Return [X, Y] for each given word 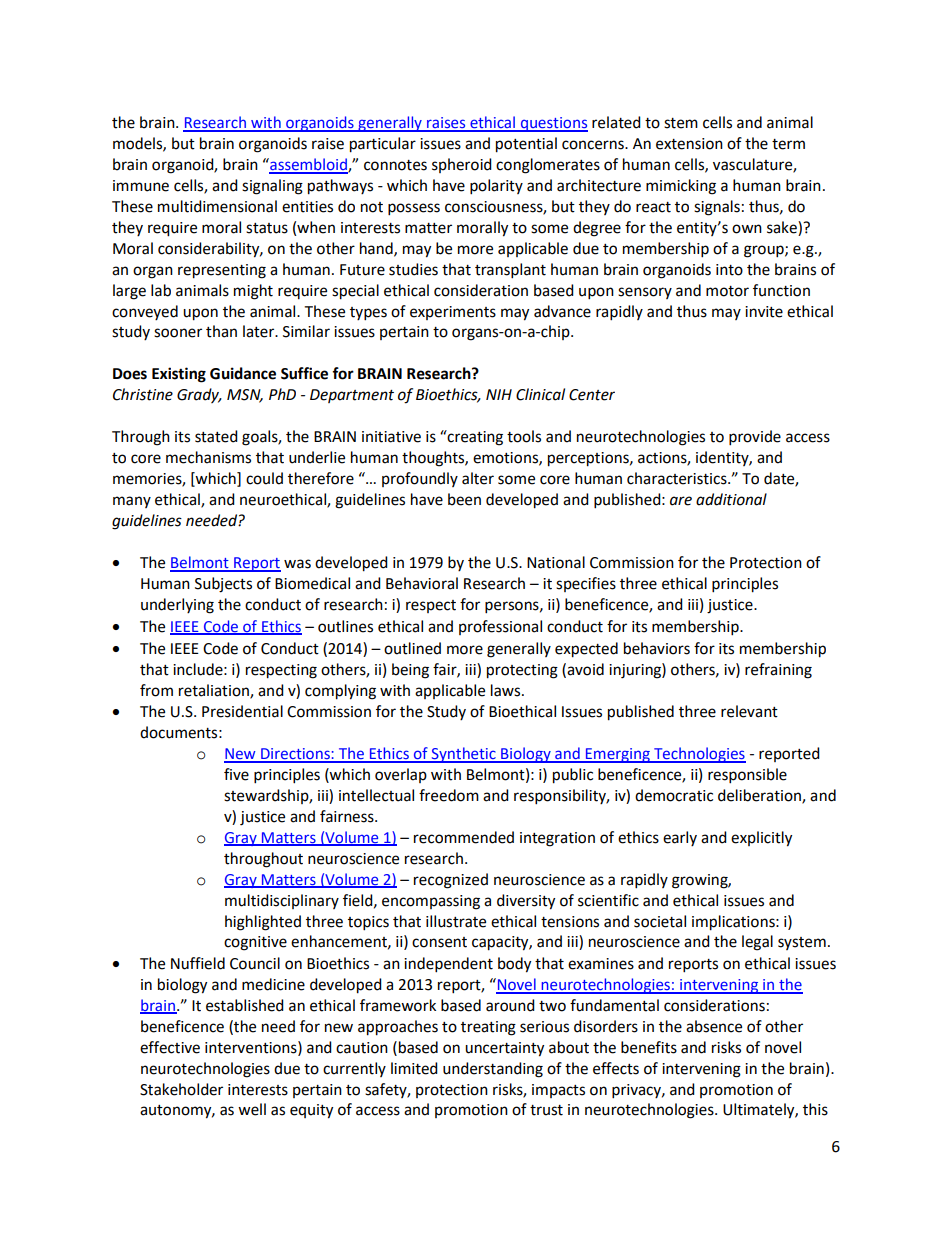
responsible [747, 776]
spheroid [462, 165]
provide [755, 438]
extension [689, 144]
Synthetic [463, 755]
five [236, 774]
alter [478, 478]
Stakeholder [181, 1089]
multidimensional [217, 206]
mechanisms [208, 457]
